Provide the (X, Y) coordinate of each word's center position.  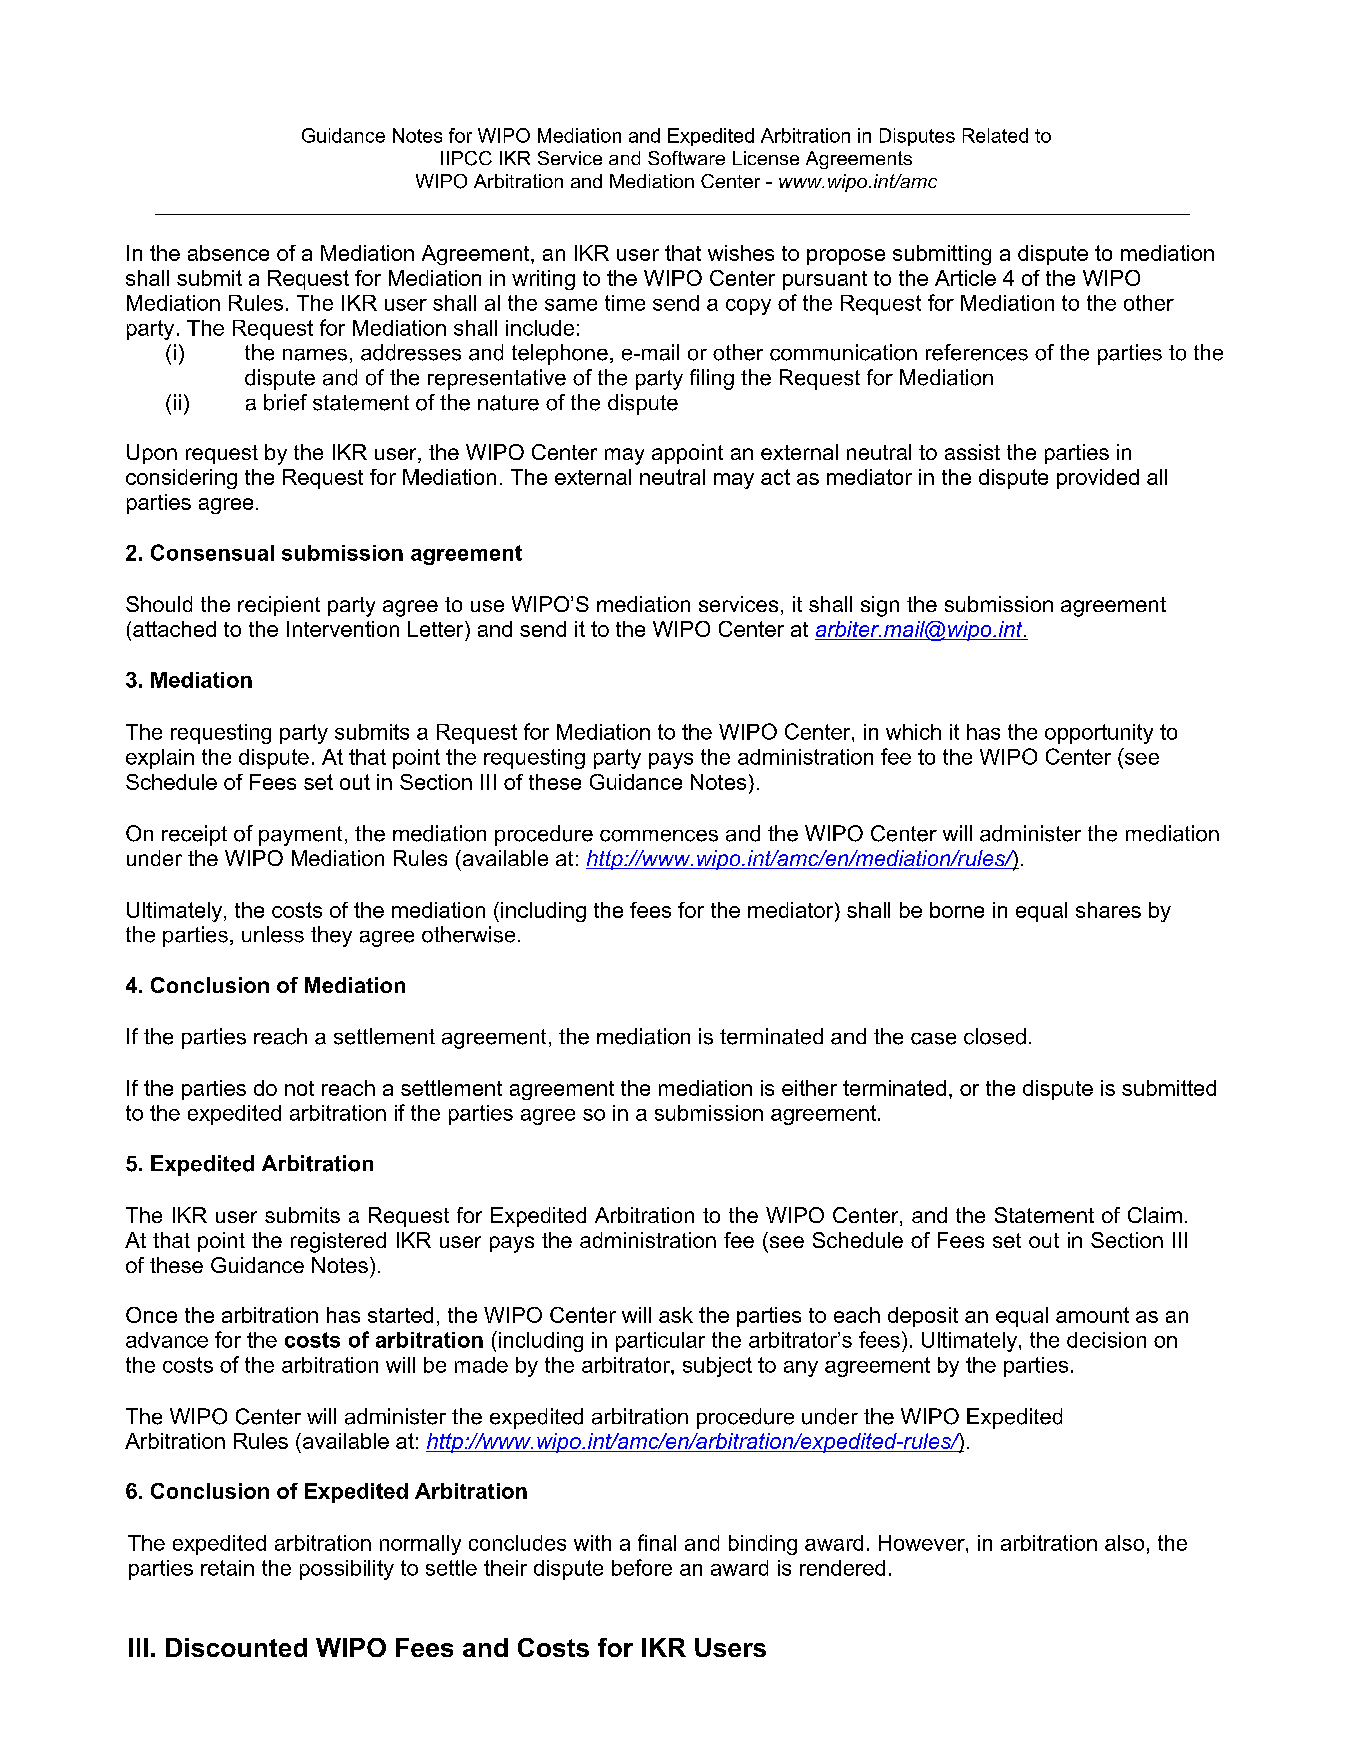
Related (995, 135)
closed (995, 1036)
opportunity (1099, 734)
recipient (279, 606)
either (809, 1088)
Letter (437, 629)
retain (227, 1568)
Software (686, 158)
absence (228, 253)
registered (338, 1242)
